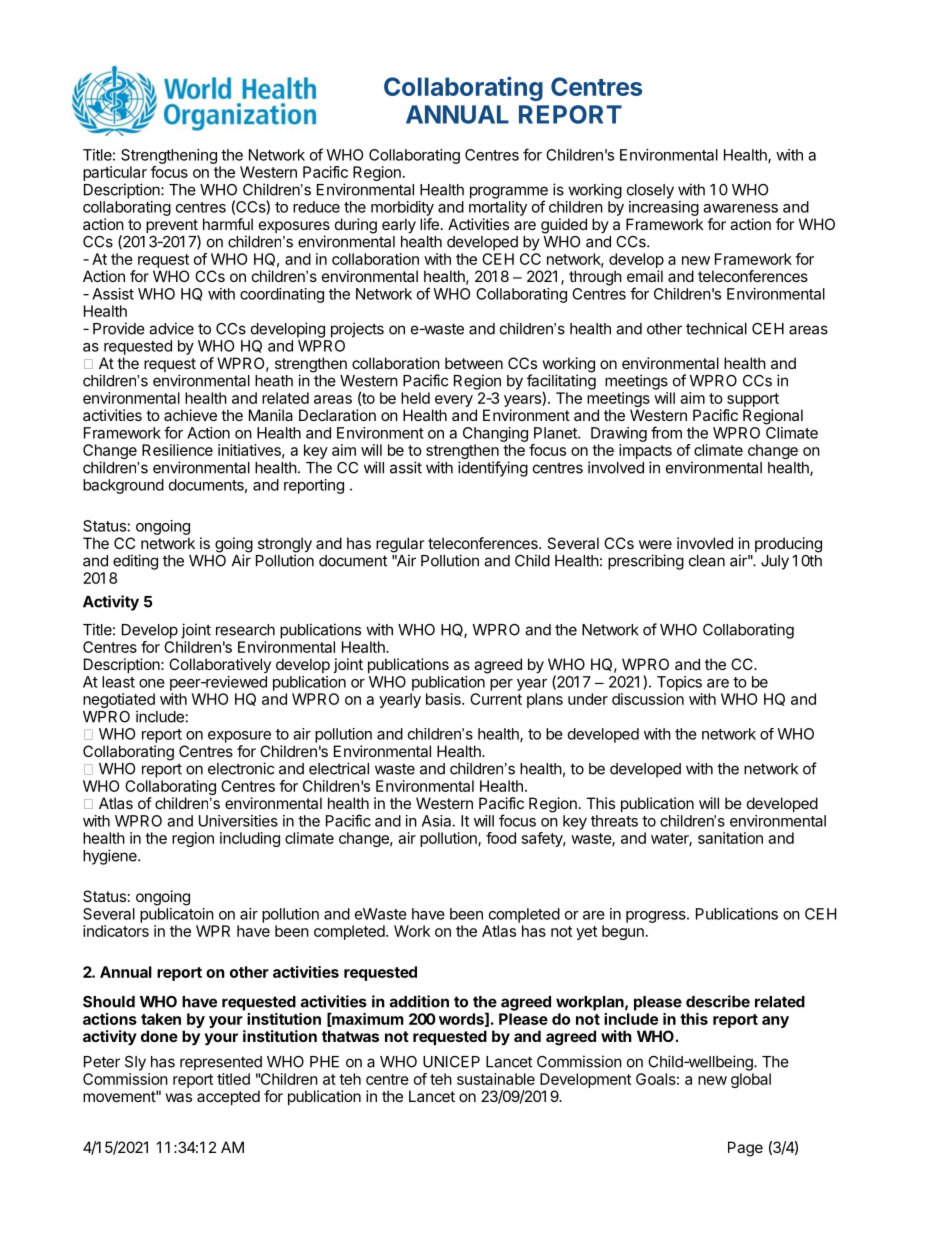 This image has height=1233, width=952. I want to click on sustainable, so click(496, 1079).
